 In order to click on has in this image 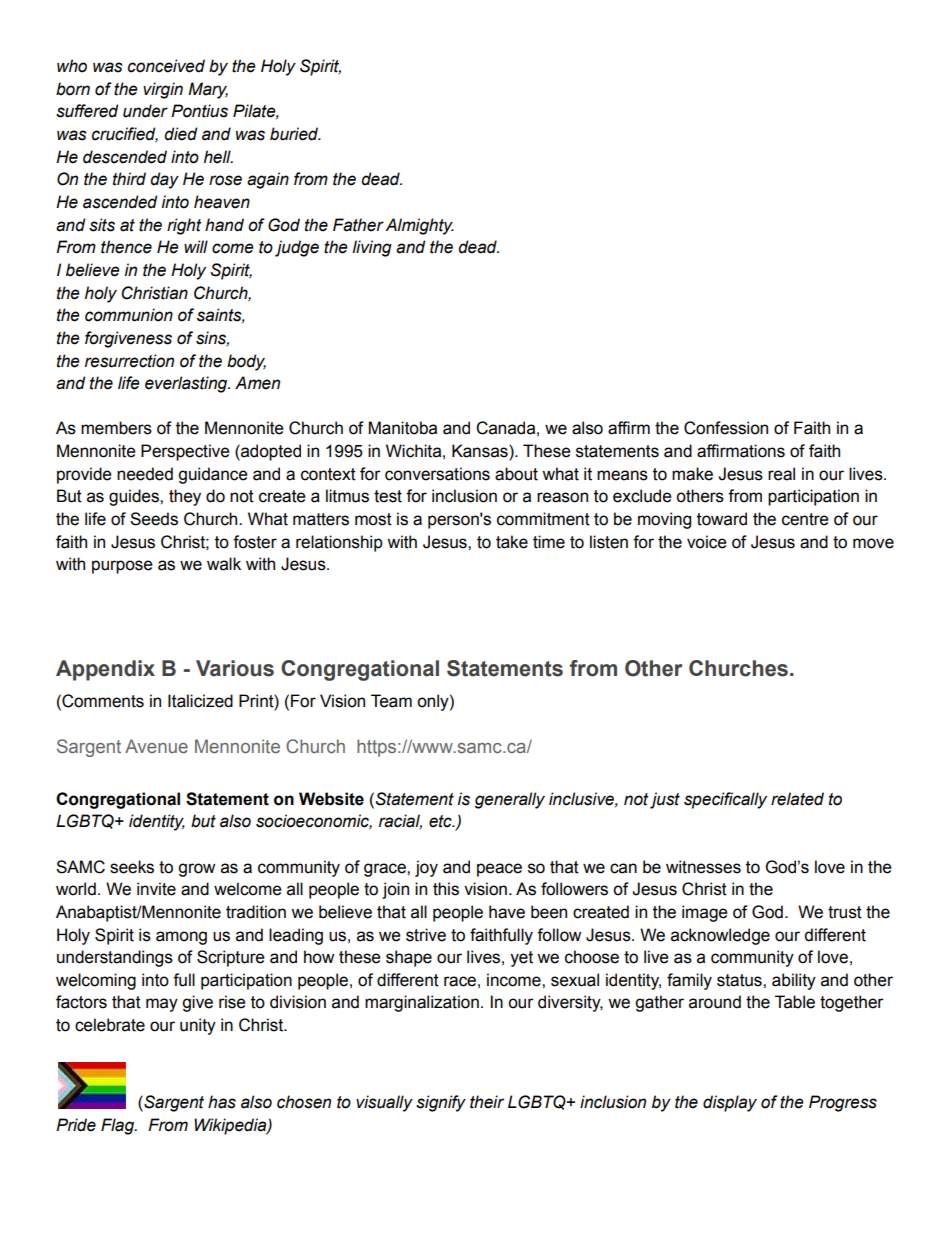, I will do `click(222, 1102)`.
